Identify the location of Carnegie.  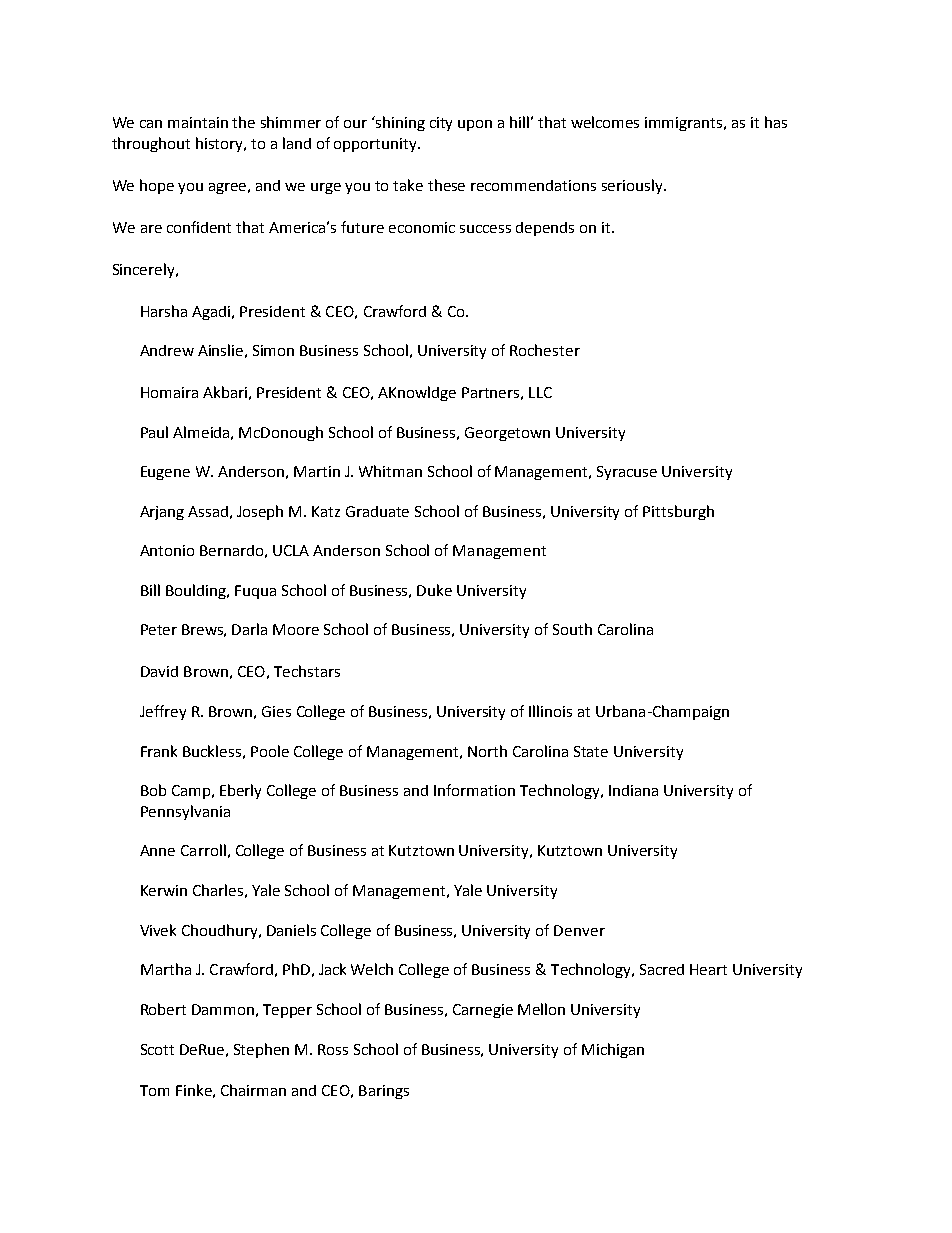
(483, 1011).
